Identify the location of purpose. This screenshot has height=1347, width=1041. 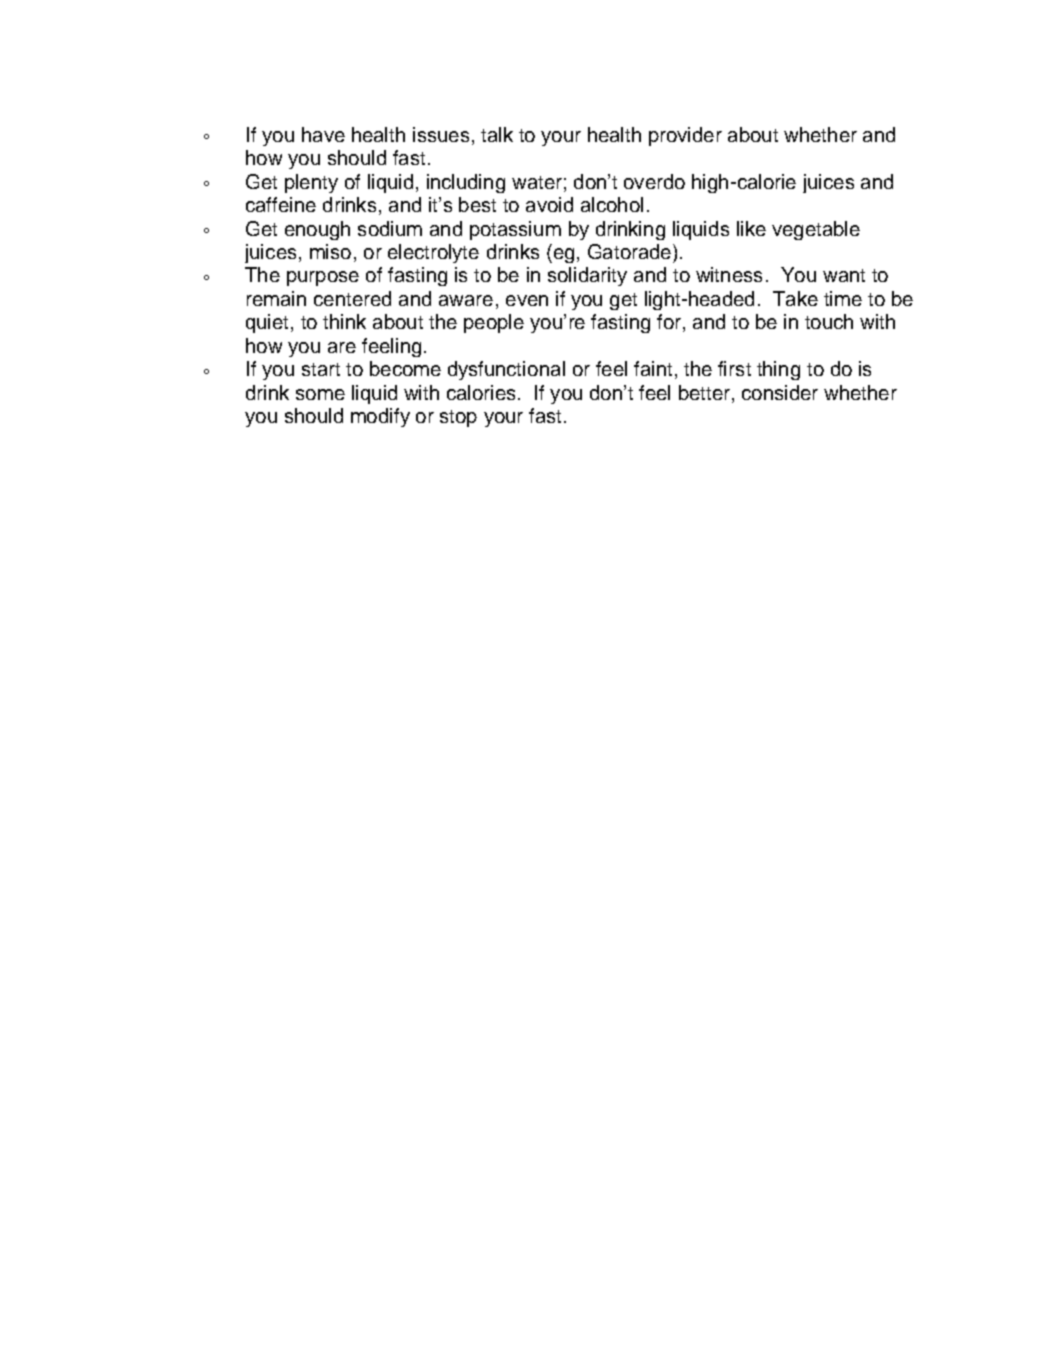
(323, 278).
